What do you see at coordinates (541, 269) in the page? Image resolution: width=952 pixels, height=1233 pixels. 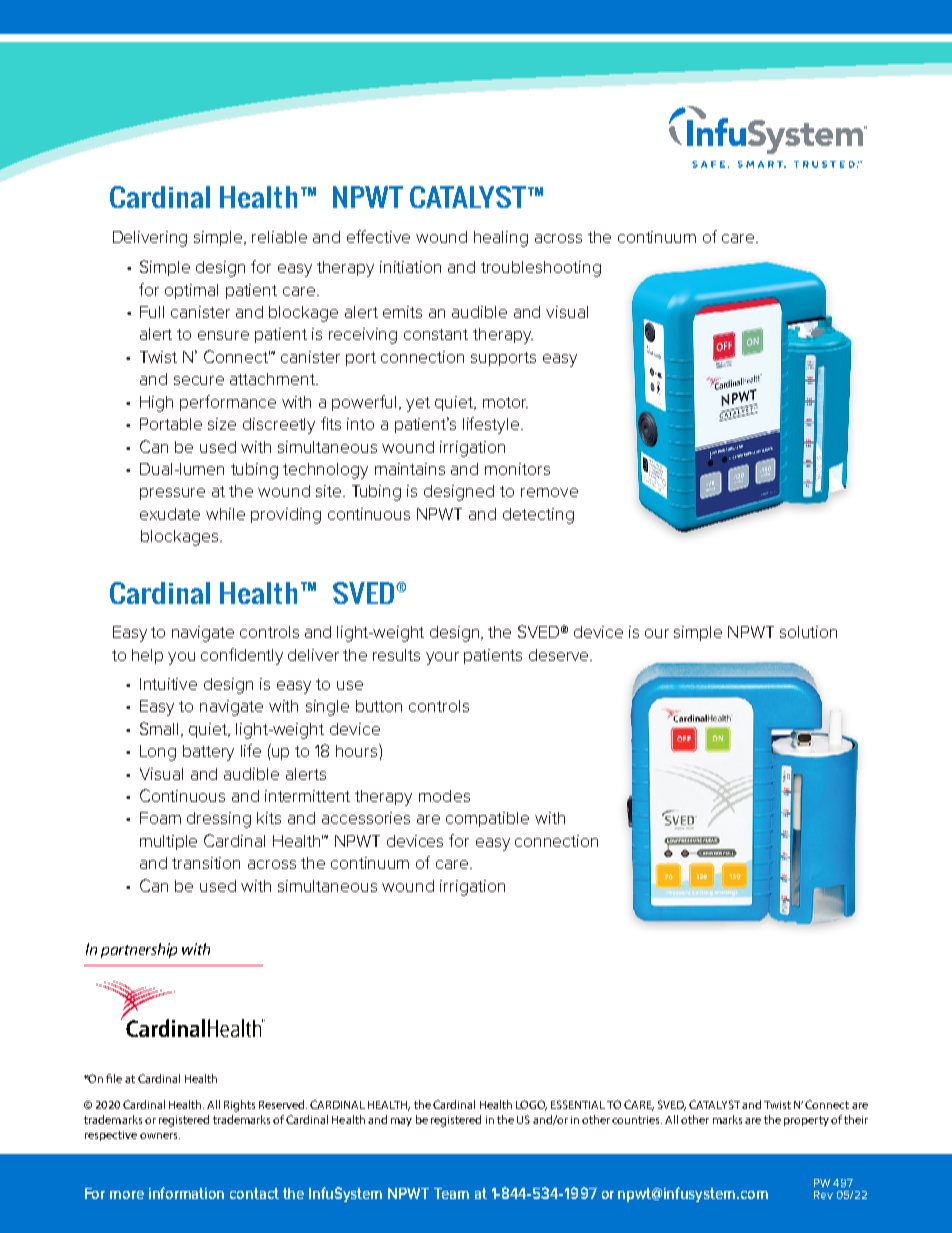 I see `troubleshooting` at bounding box center [541, 269].
